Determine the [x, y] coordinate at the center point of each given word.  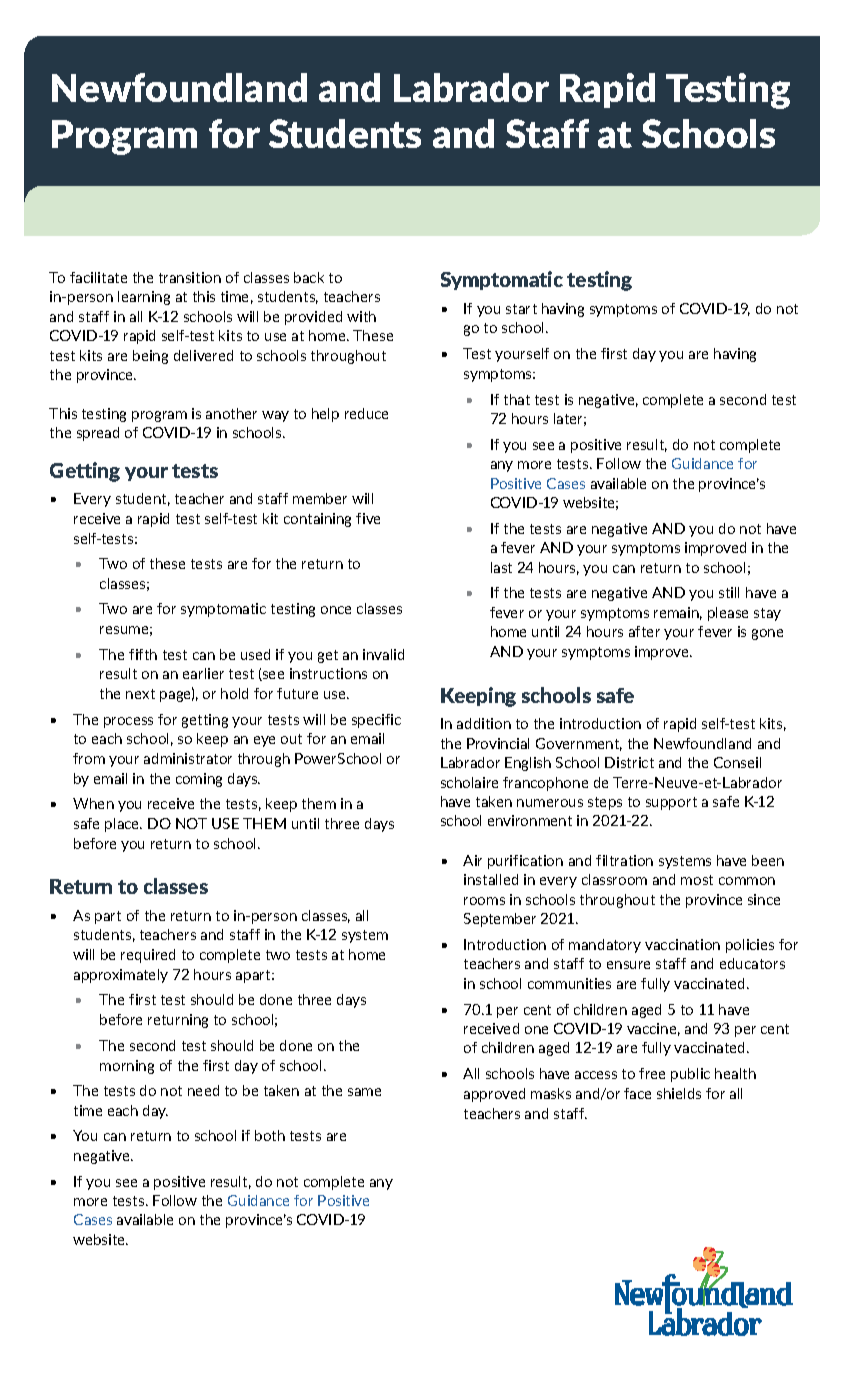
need [203, 1090]
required [148, 956]
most [697, 880]
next [140, 694]
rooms [484, 901]
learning [144, 298]
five [368, 518]
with [361, 316]
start [521, 309]
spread [98, 434]
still [729, 592]
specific [376, 721]
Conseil [737, 762]
